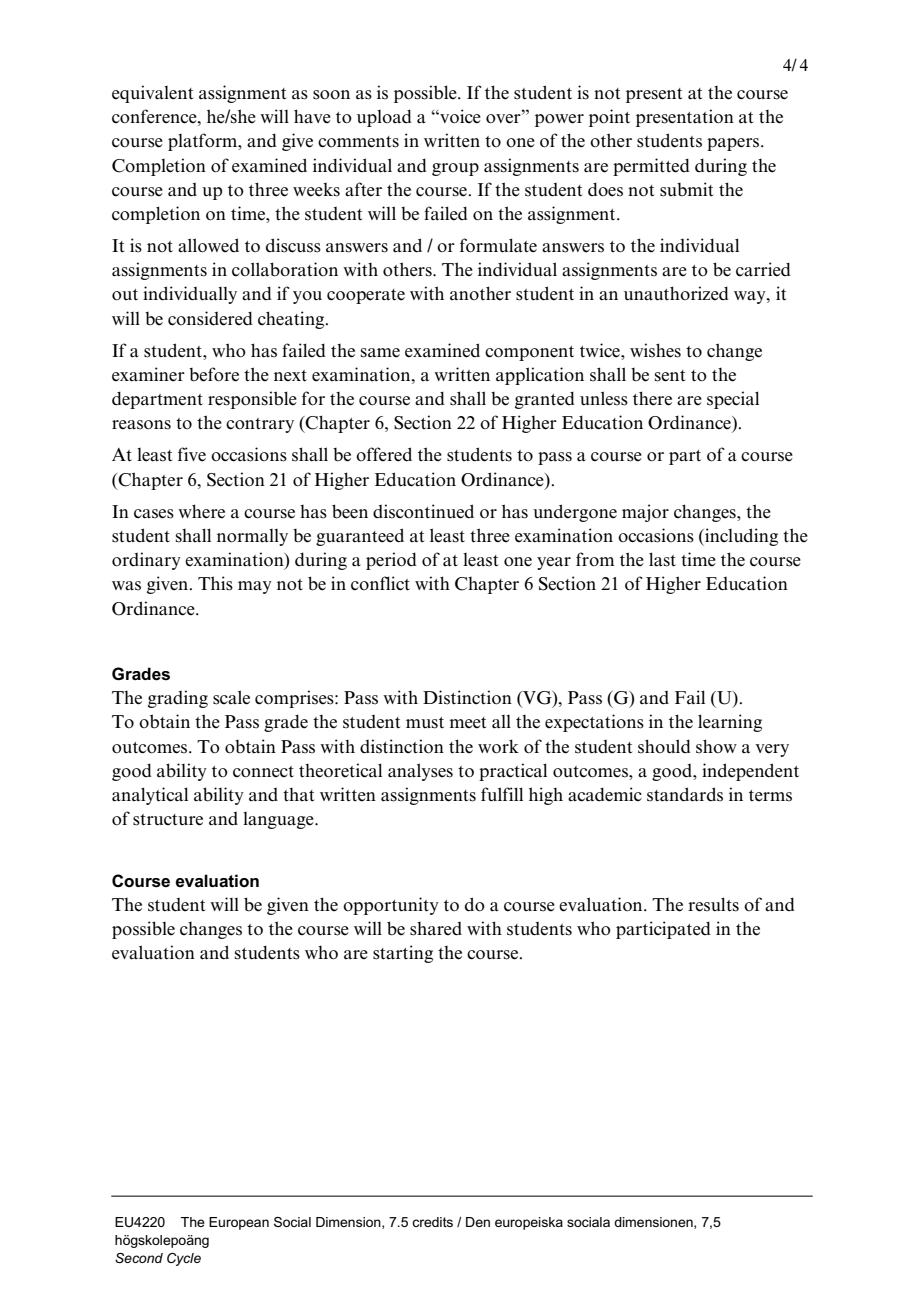 Image resolution: width=924 pixels, height=1308 pixels. What do you see at coordinates (204, 142) in the page?
I see `platform` at bounding box center [204, 142].
